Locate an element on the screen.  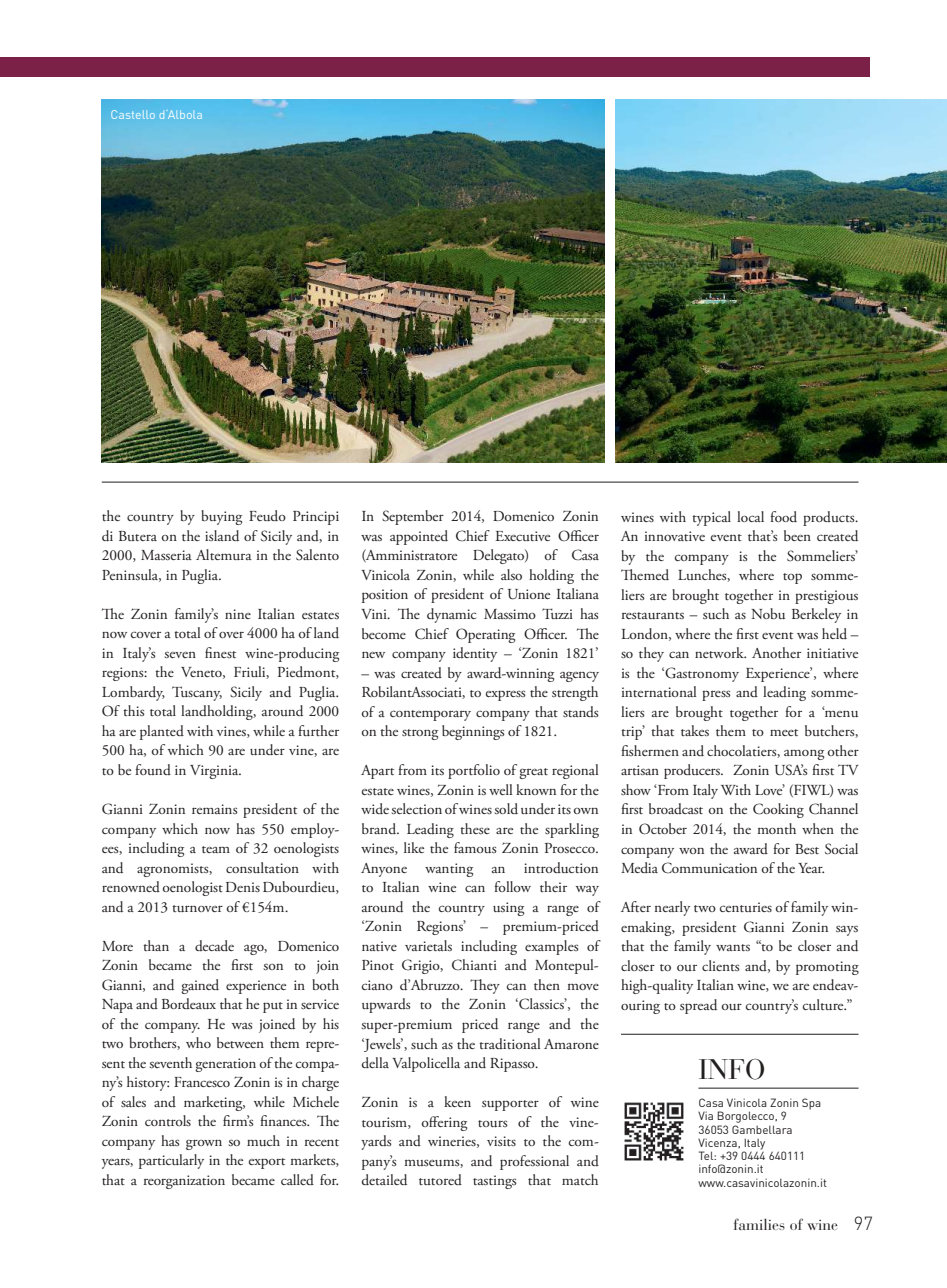
network is located at coordinates (720, 652).
